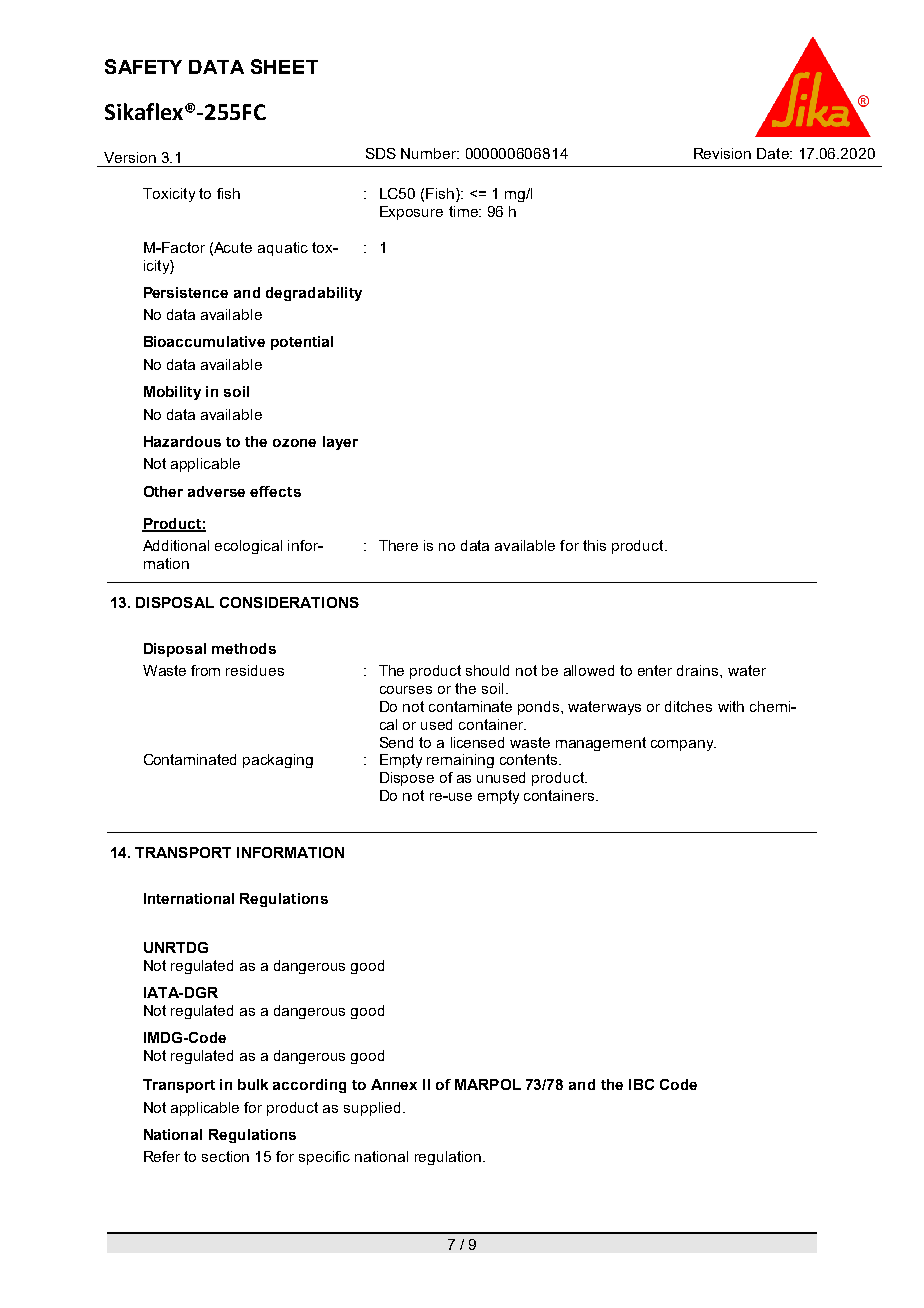 This screenshot has height=1308, width=924. What do you see at coordinates (205, 670) in the screenshot?
I see `from` at bounding box center [205, 670].
